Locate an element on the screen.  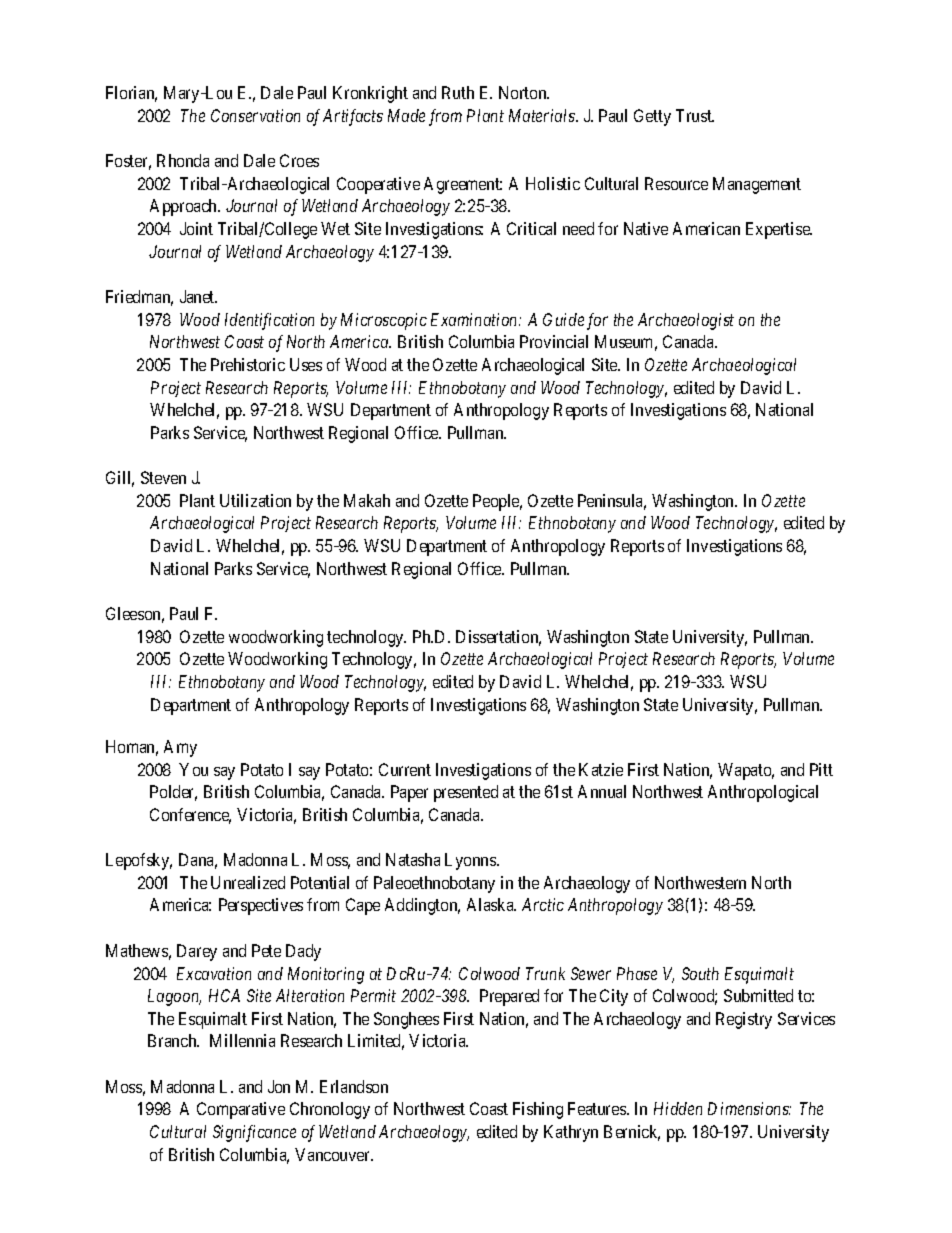
Fishing is located at coordinates (538, 1110).
